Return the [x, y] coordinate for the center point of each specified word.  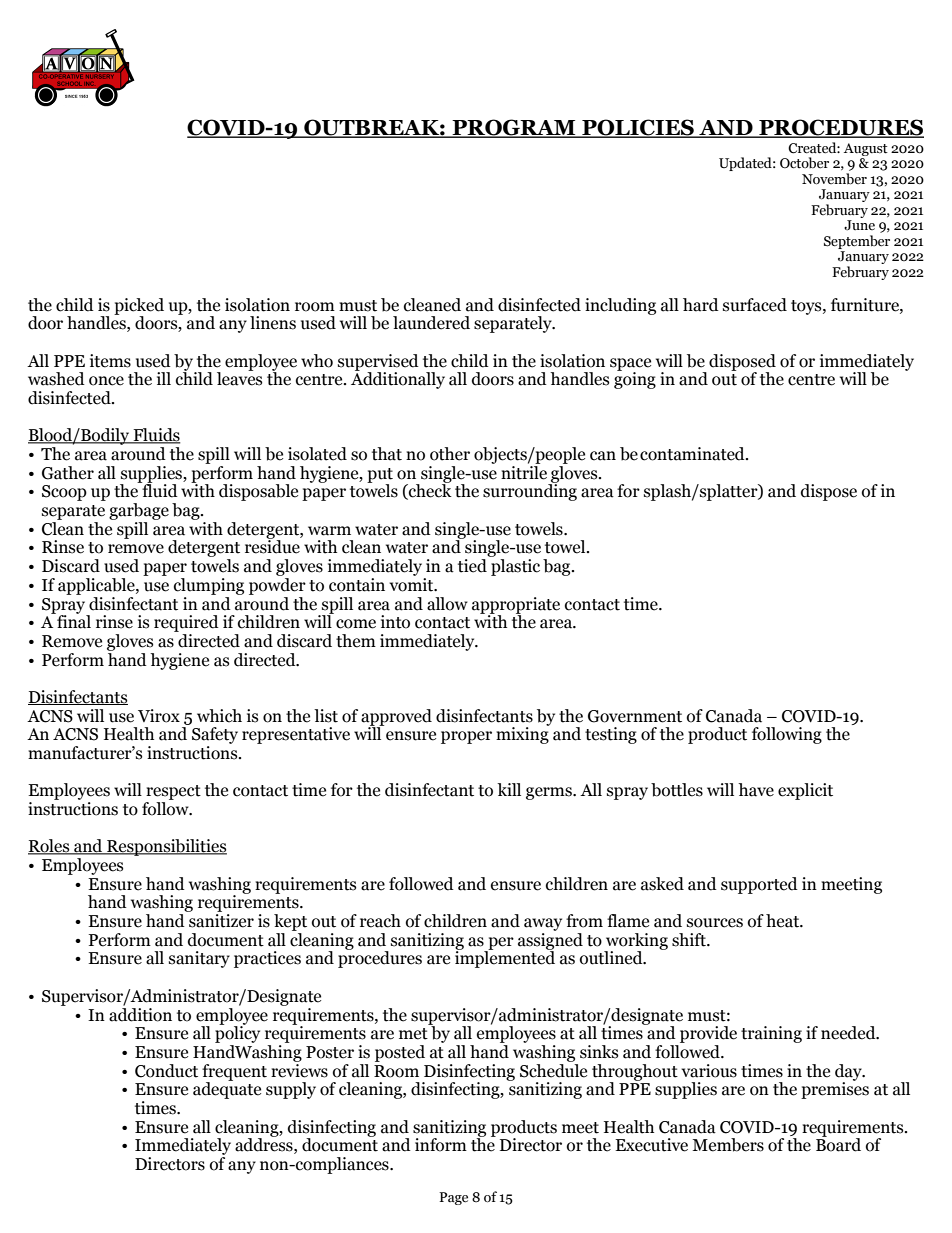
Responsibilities [166, 847]
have [756, 790]
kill [509, 789]
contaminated [693, 454]
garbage [139, 511]
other [450, 454]
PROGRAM [514, 128]
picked [139, 307]
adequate [227, 1089]
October [804, 163]
